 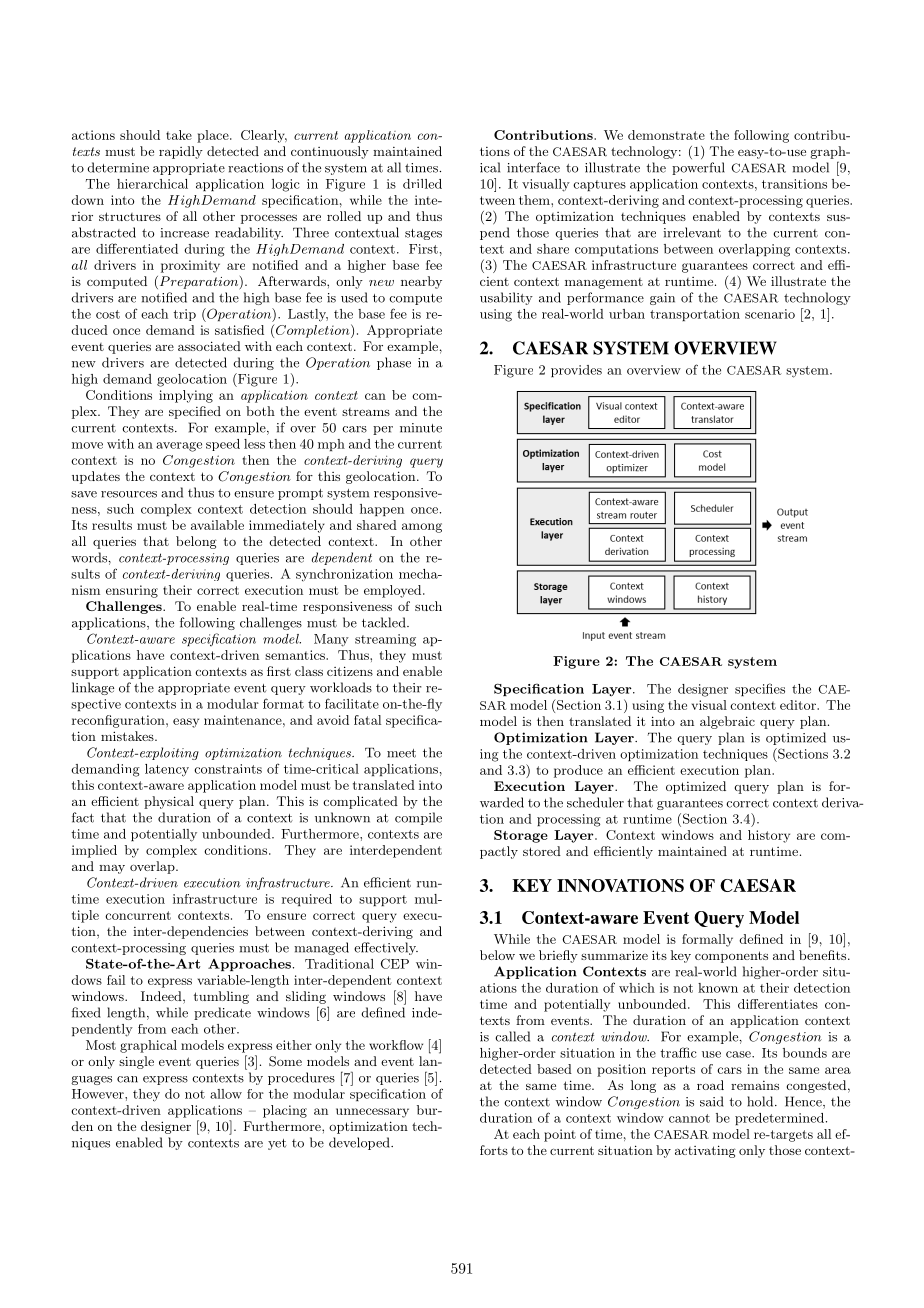 I want to click on linkage, so click(x=93, y=688).
